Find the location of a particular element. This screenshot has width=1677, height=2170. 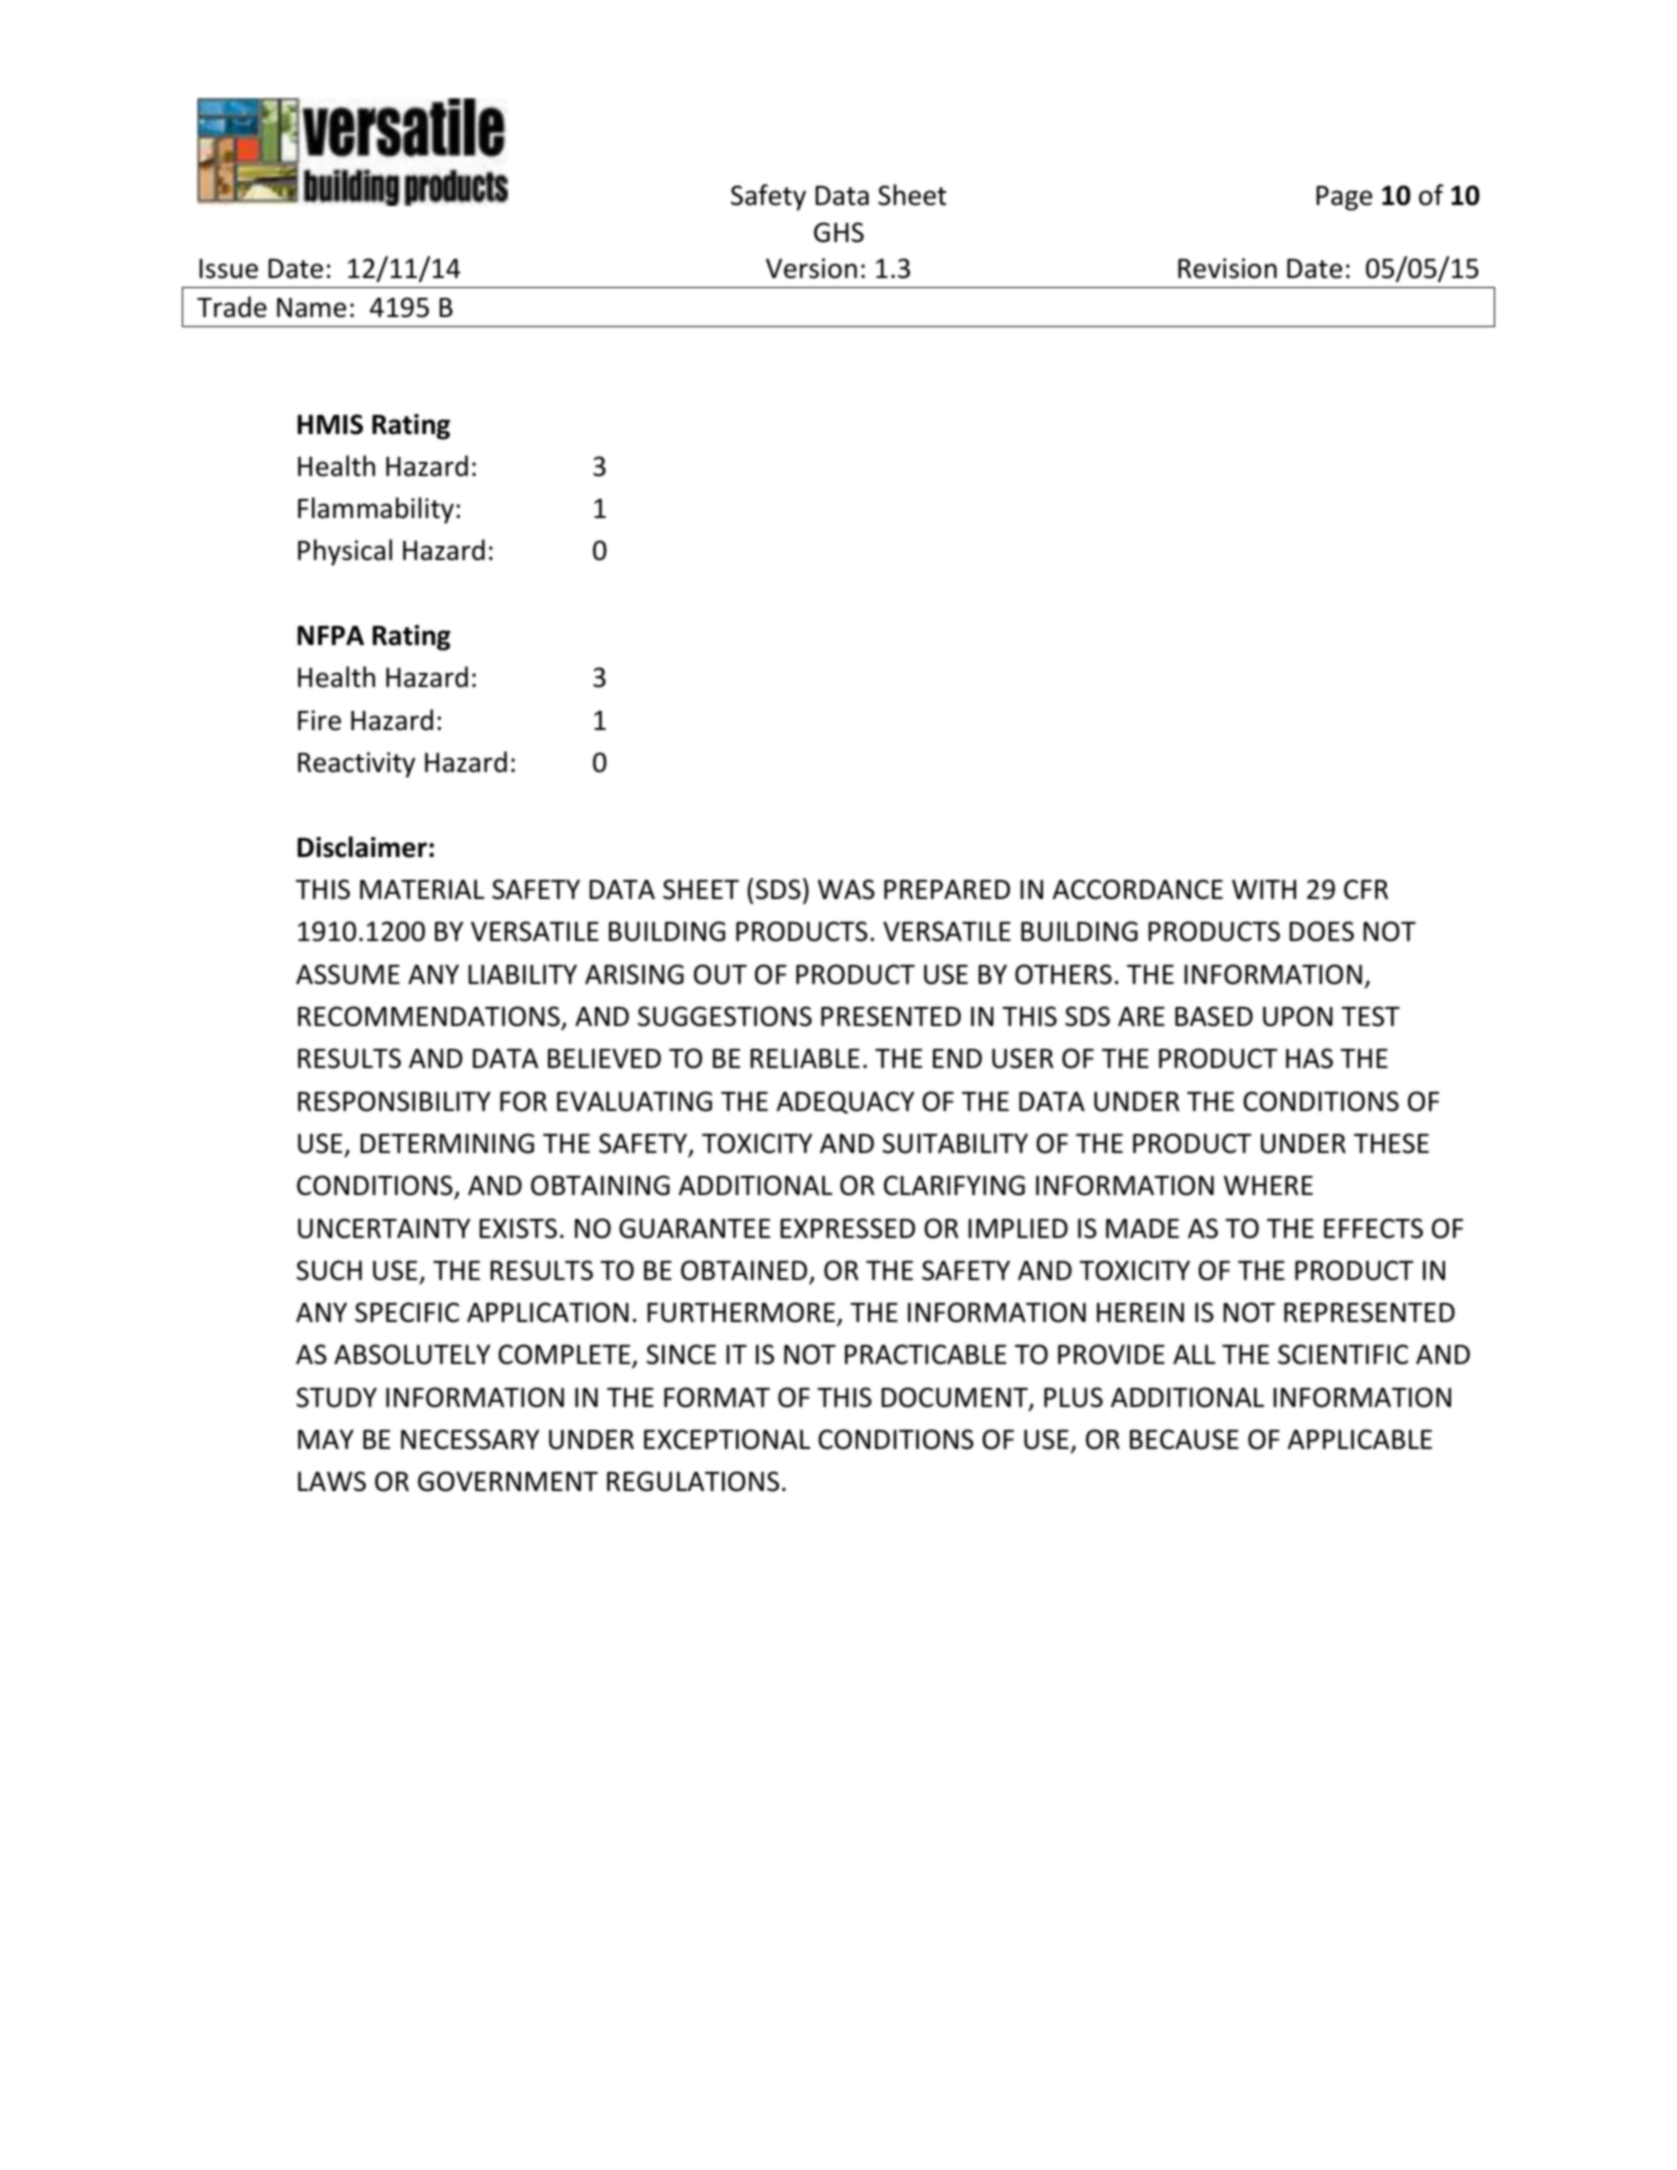

Flammability is located at coordinates (376, 510).
